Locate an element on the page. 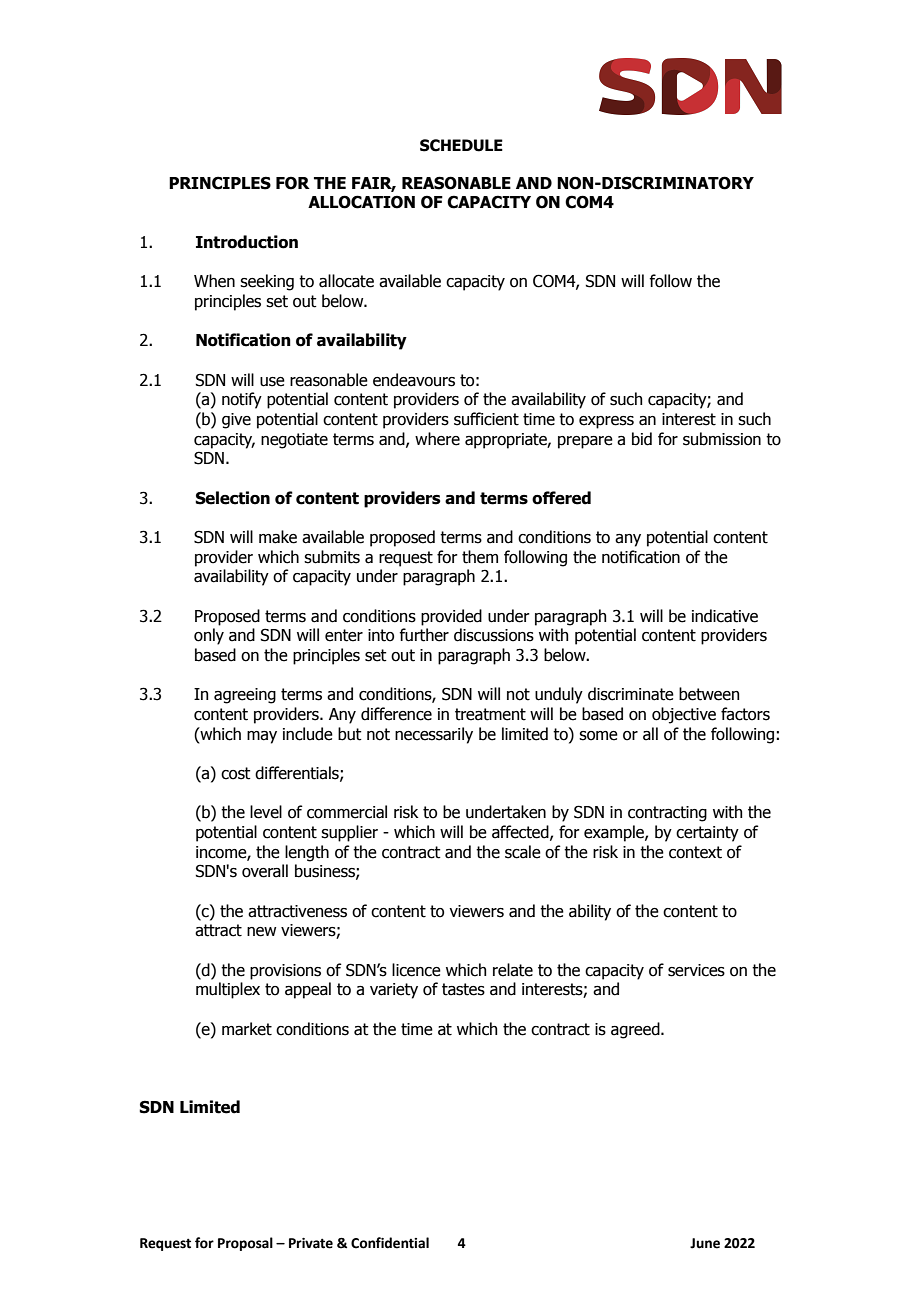 Image resolution: width=924 pixels, height=1307 pixels. Introduction is located at coordinates (247, 242).
